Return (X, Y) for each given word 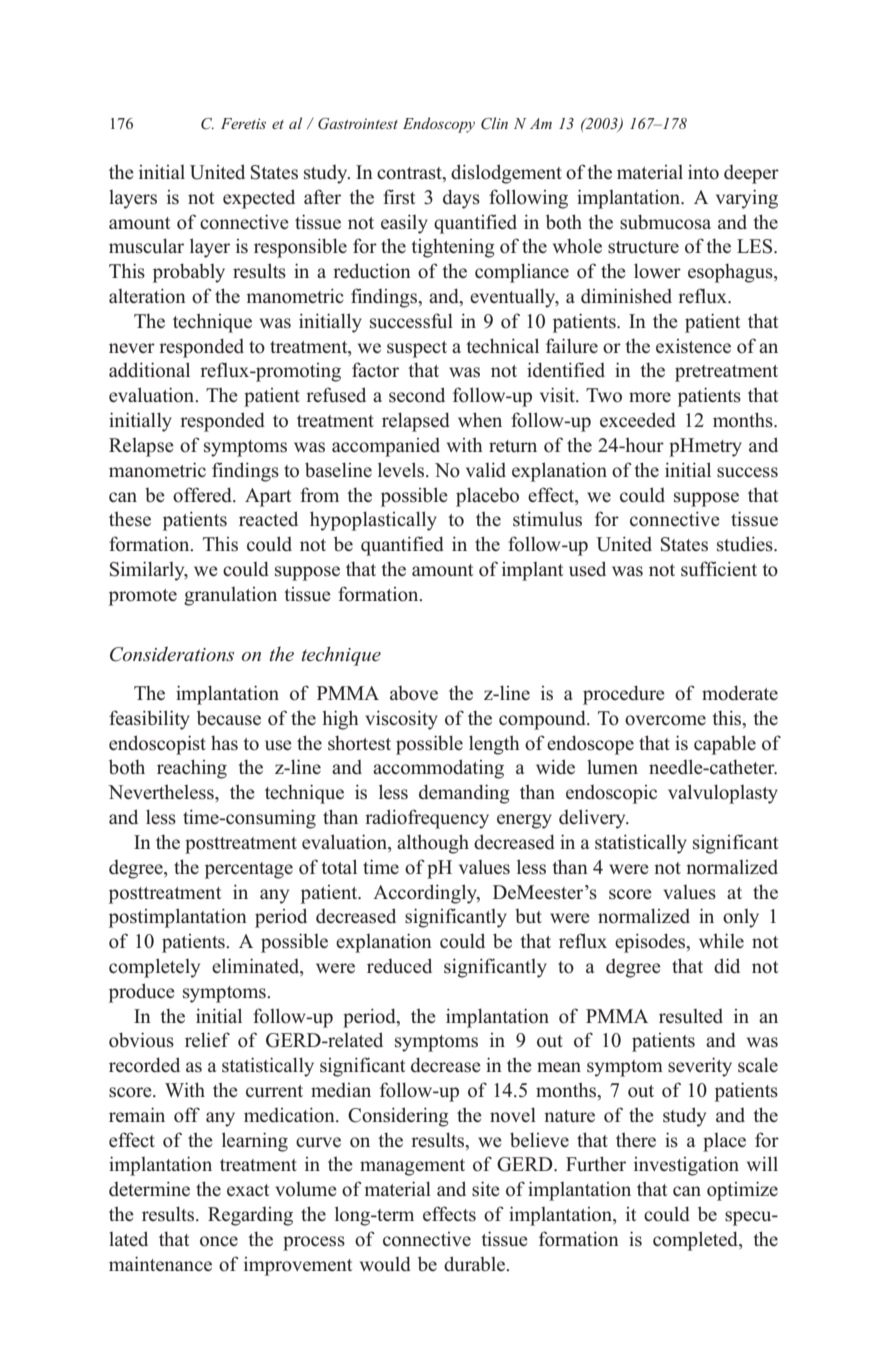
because (229, 718)
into (703, 172)
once (219, 1241)
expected (259, 199)
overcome (665, 720)
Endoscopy (439, 125)
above (414, 693)
